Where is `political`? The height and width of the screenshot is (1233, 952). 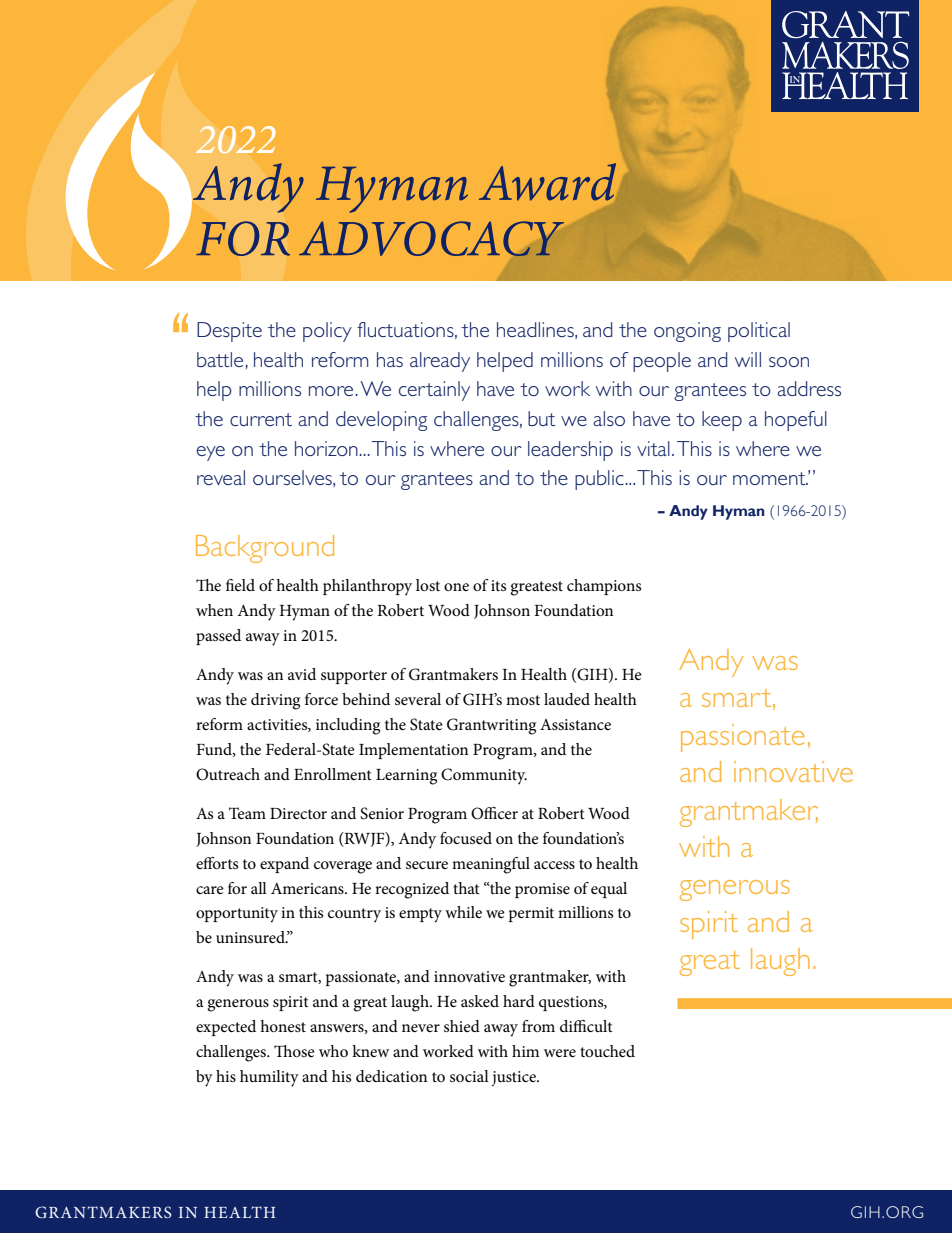 political is located at coordinates (759, 332).
